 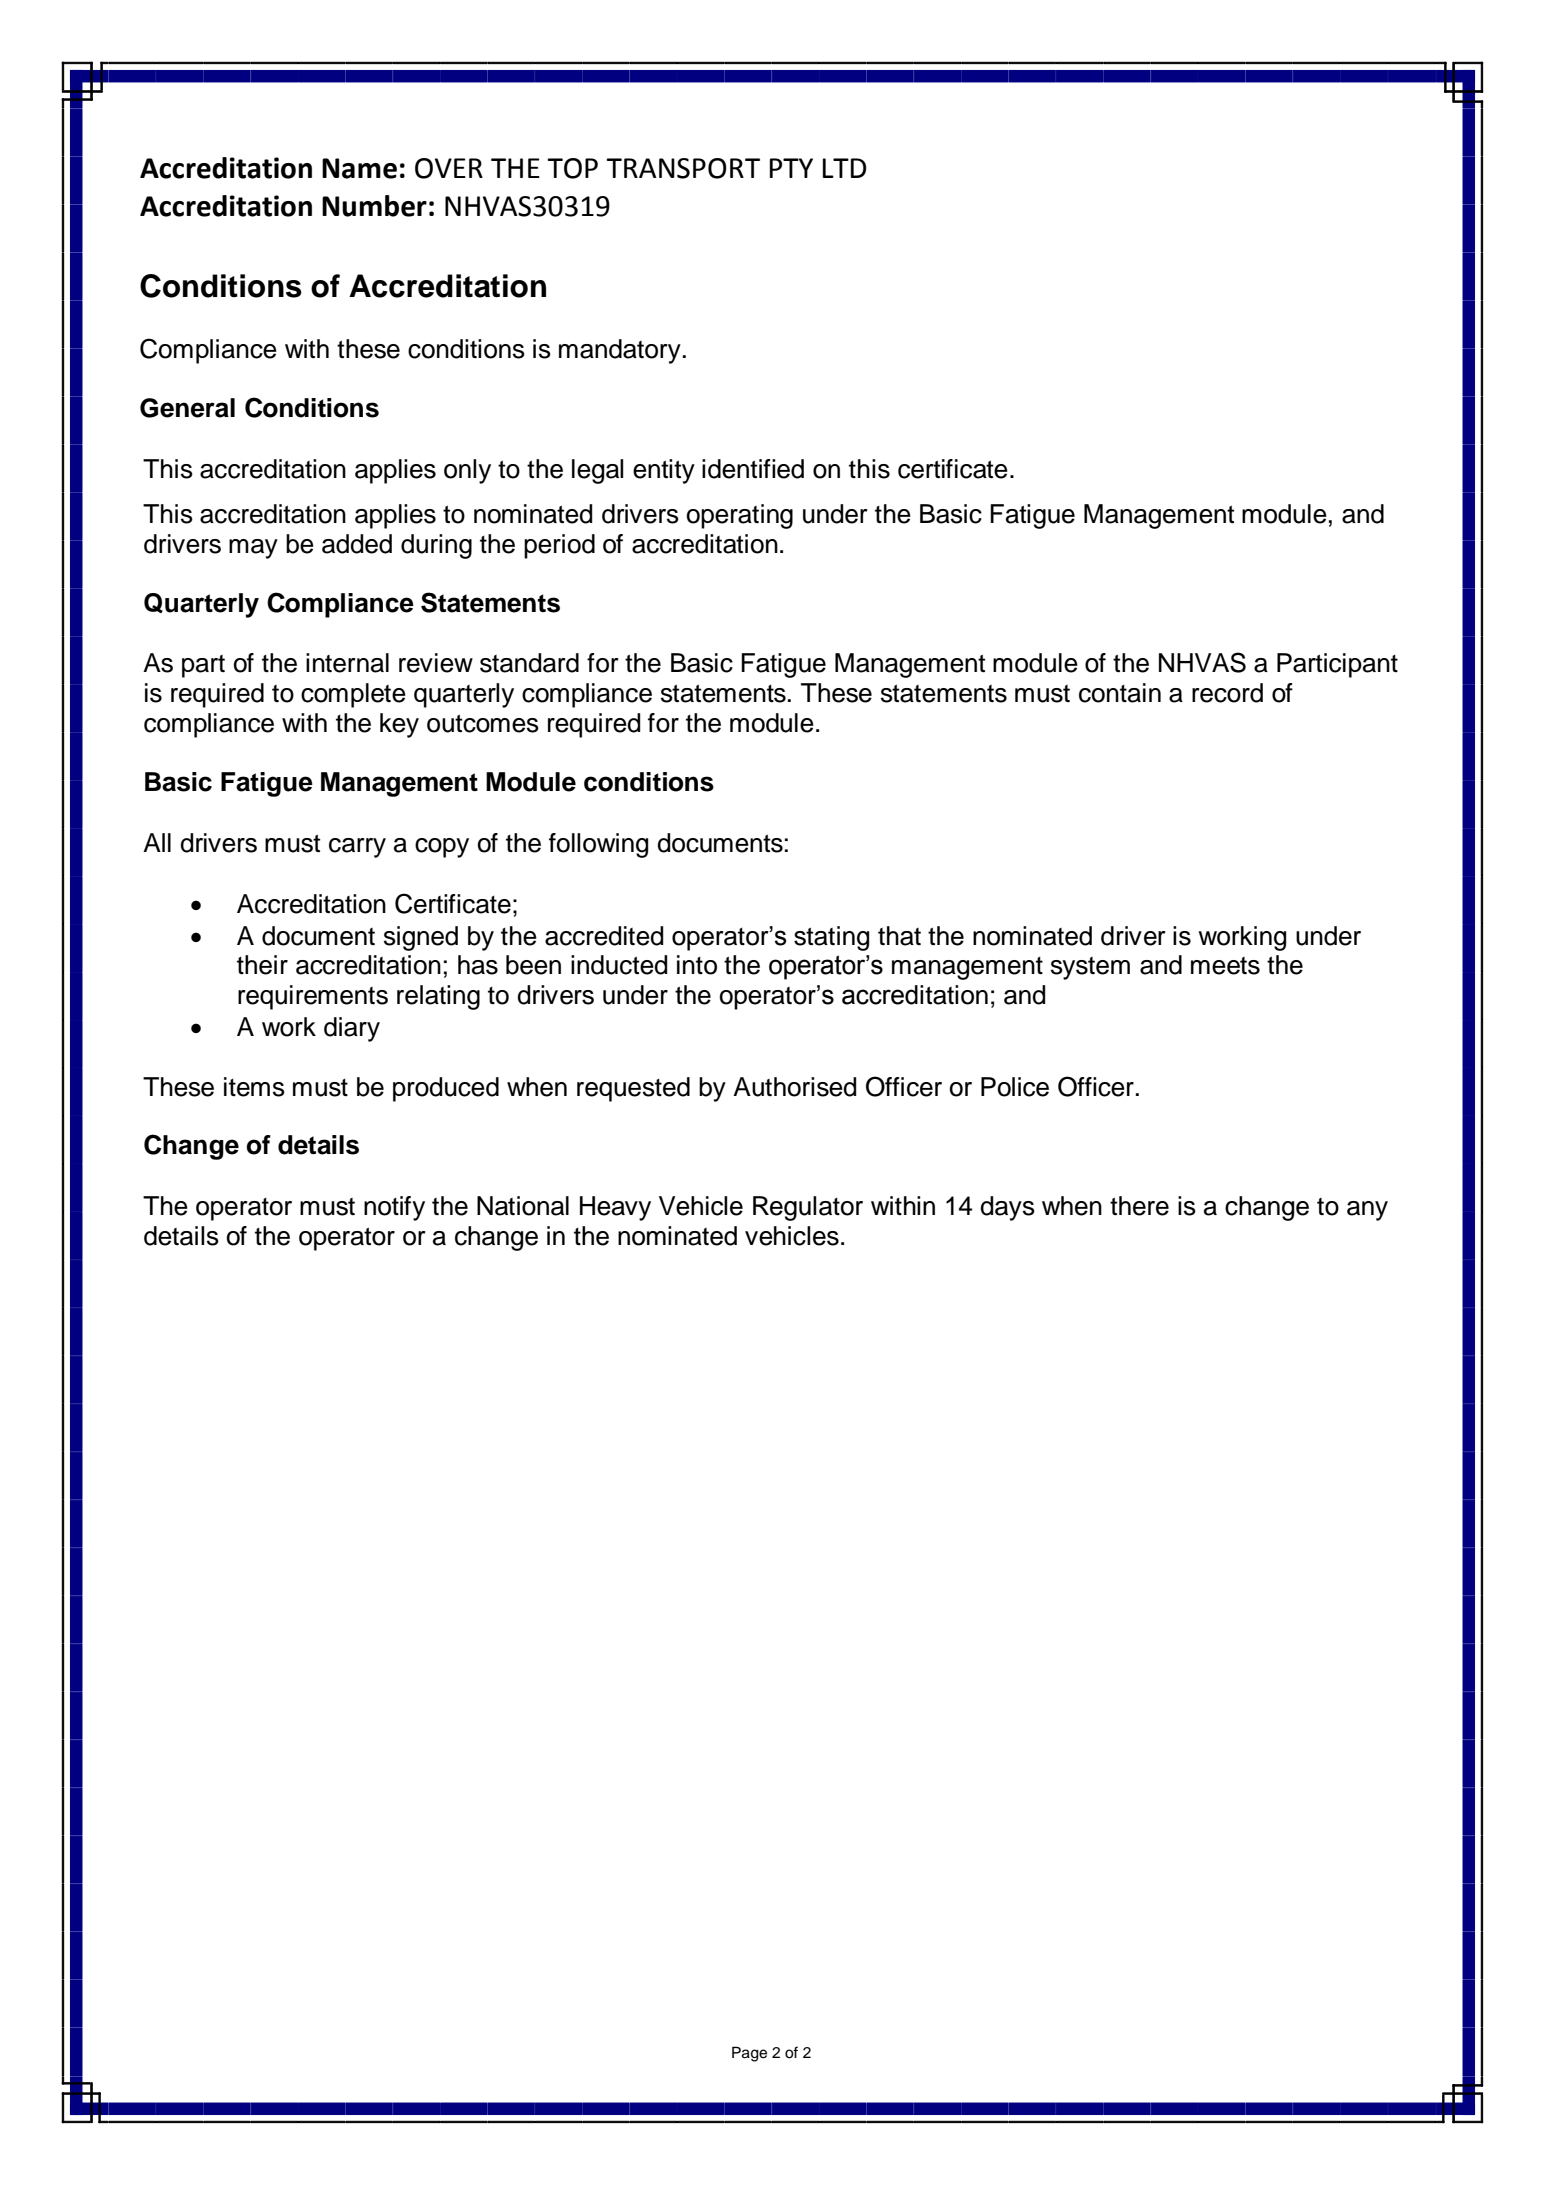 What do you see at coordinates (615, 1208) in the screenshot?
I see `Heavy` at bounding box center [615, 1208].
